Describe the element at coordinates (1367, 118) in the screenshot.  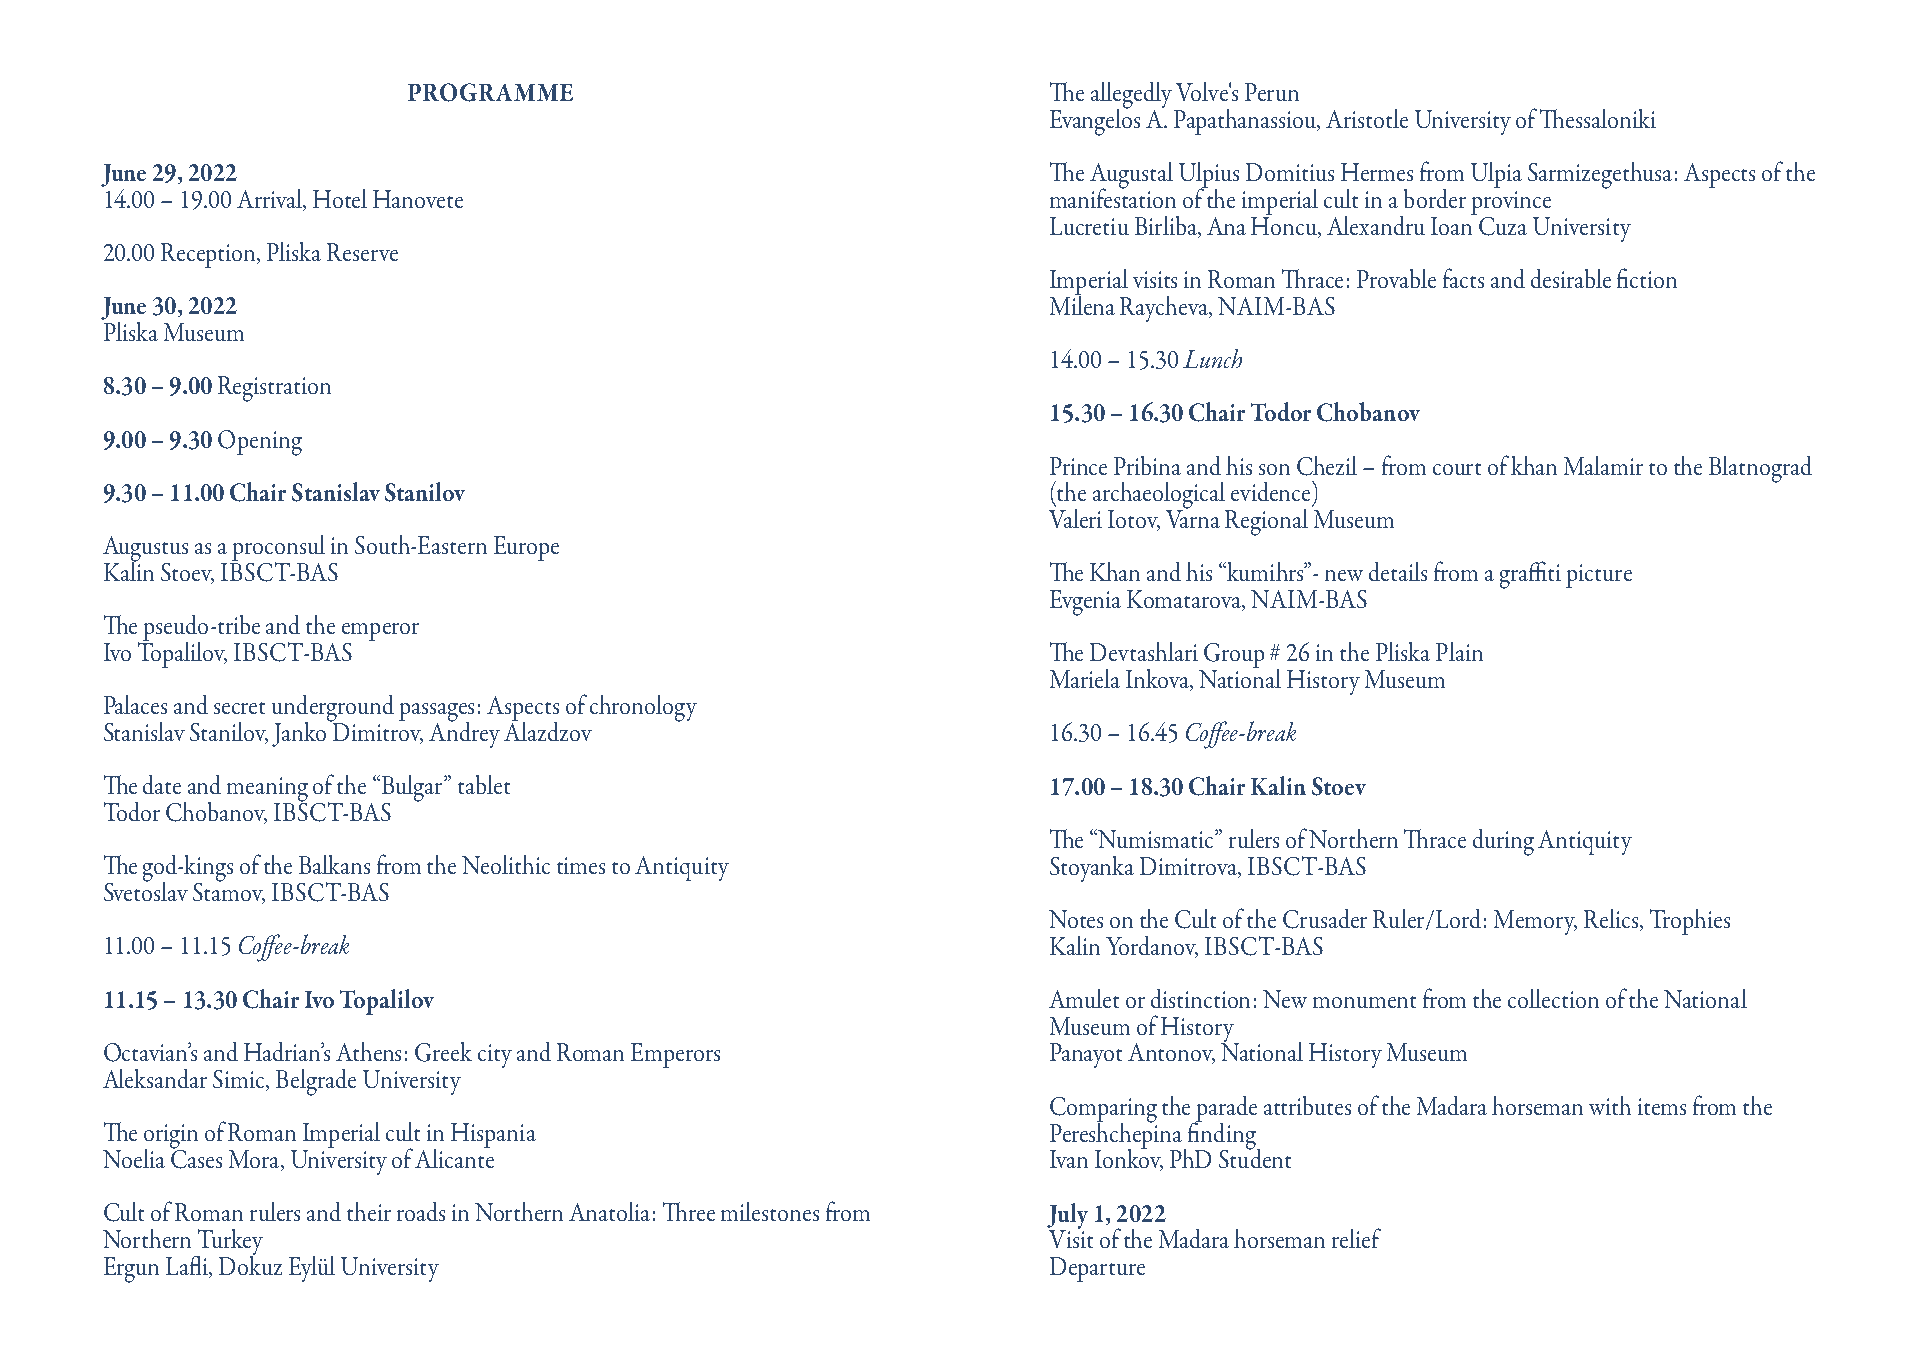
I see `Aristotle` at that location.
